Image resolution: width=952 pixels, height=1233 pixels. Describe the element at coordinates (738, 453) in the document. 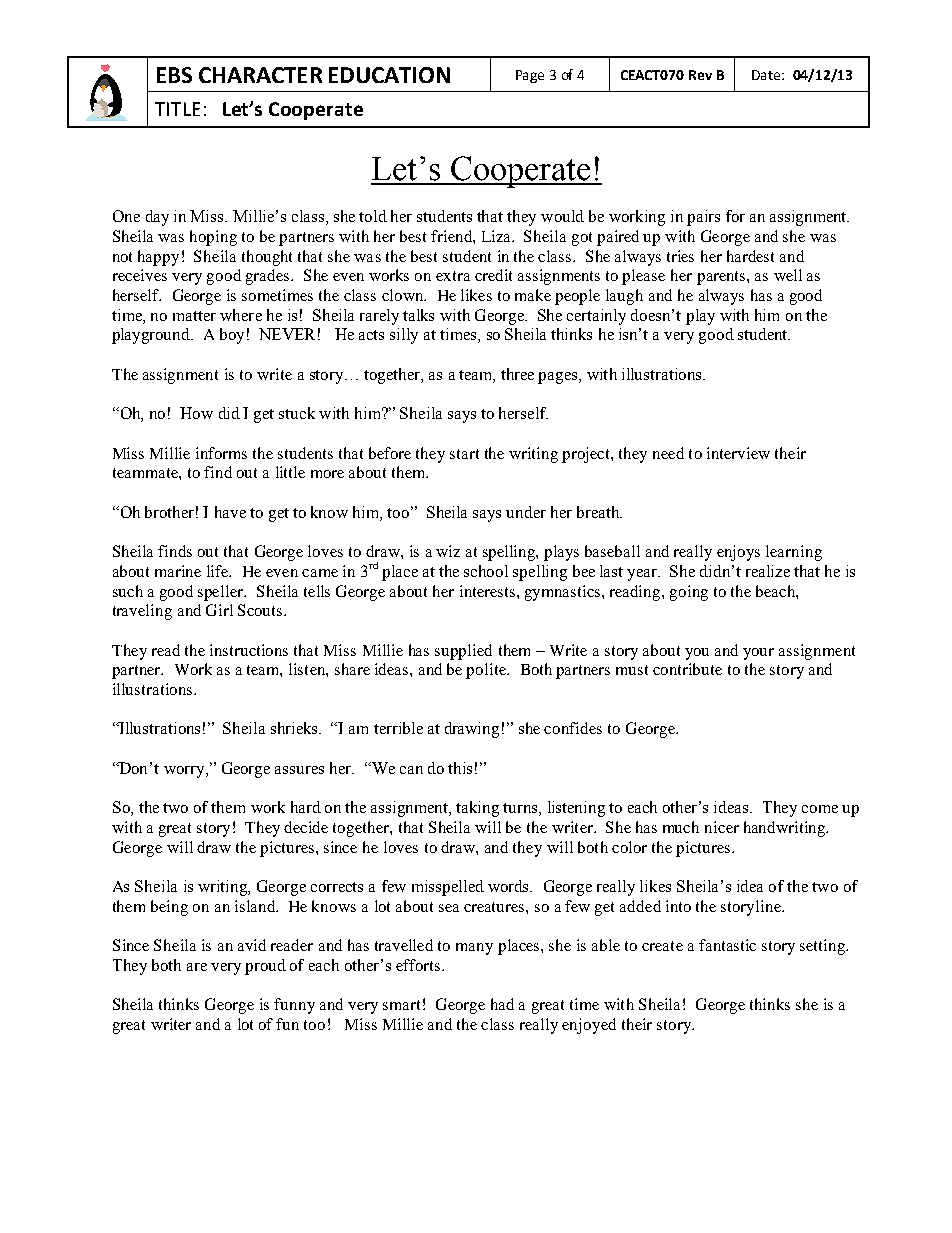

I see `interview` at that location.
